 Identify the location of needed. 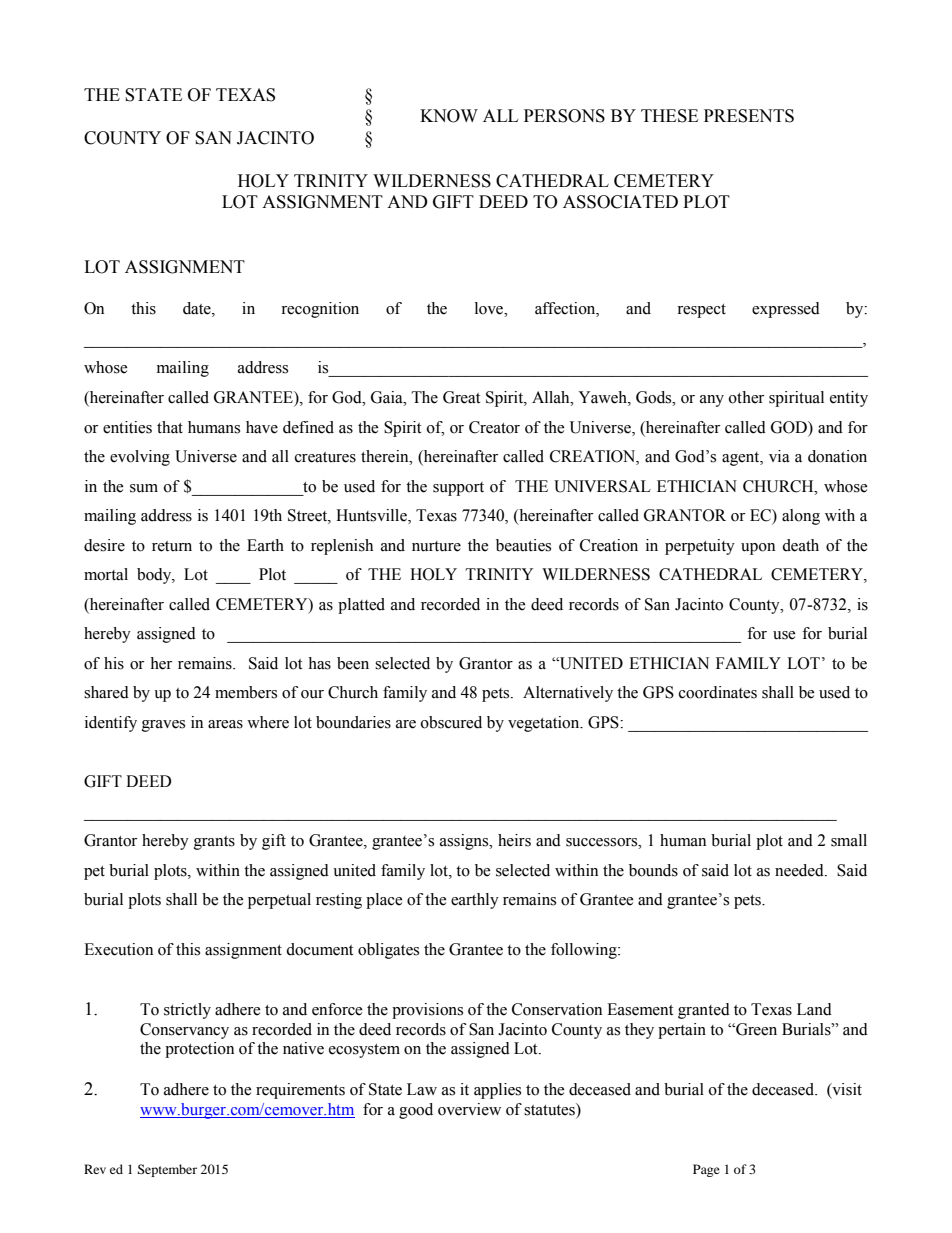
(800, 870).
